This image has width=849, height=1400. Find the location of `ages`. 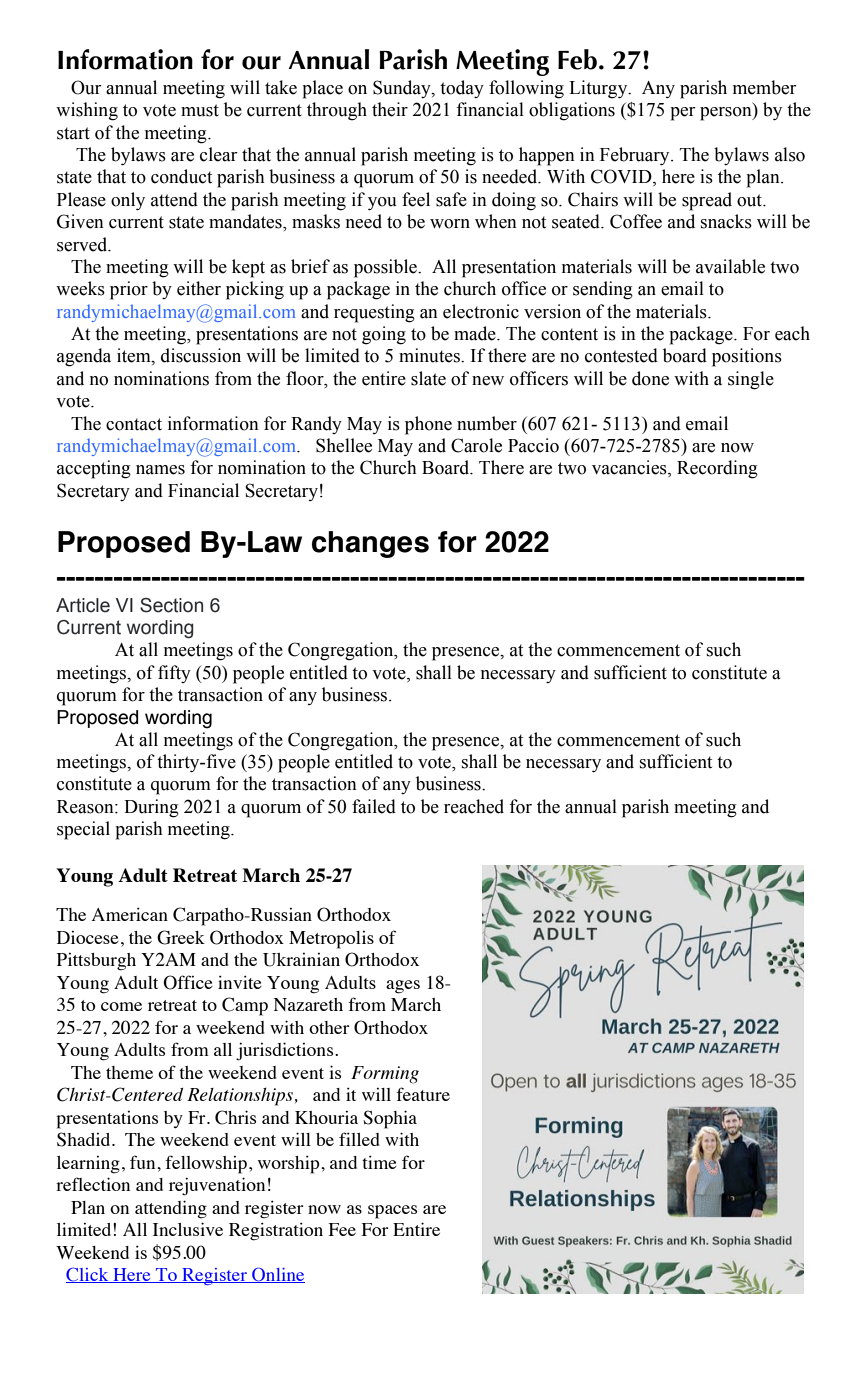

ages is located at coordinates (403, 987).
